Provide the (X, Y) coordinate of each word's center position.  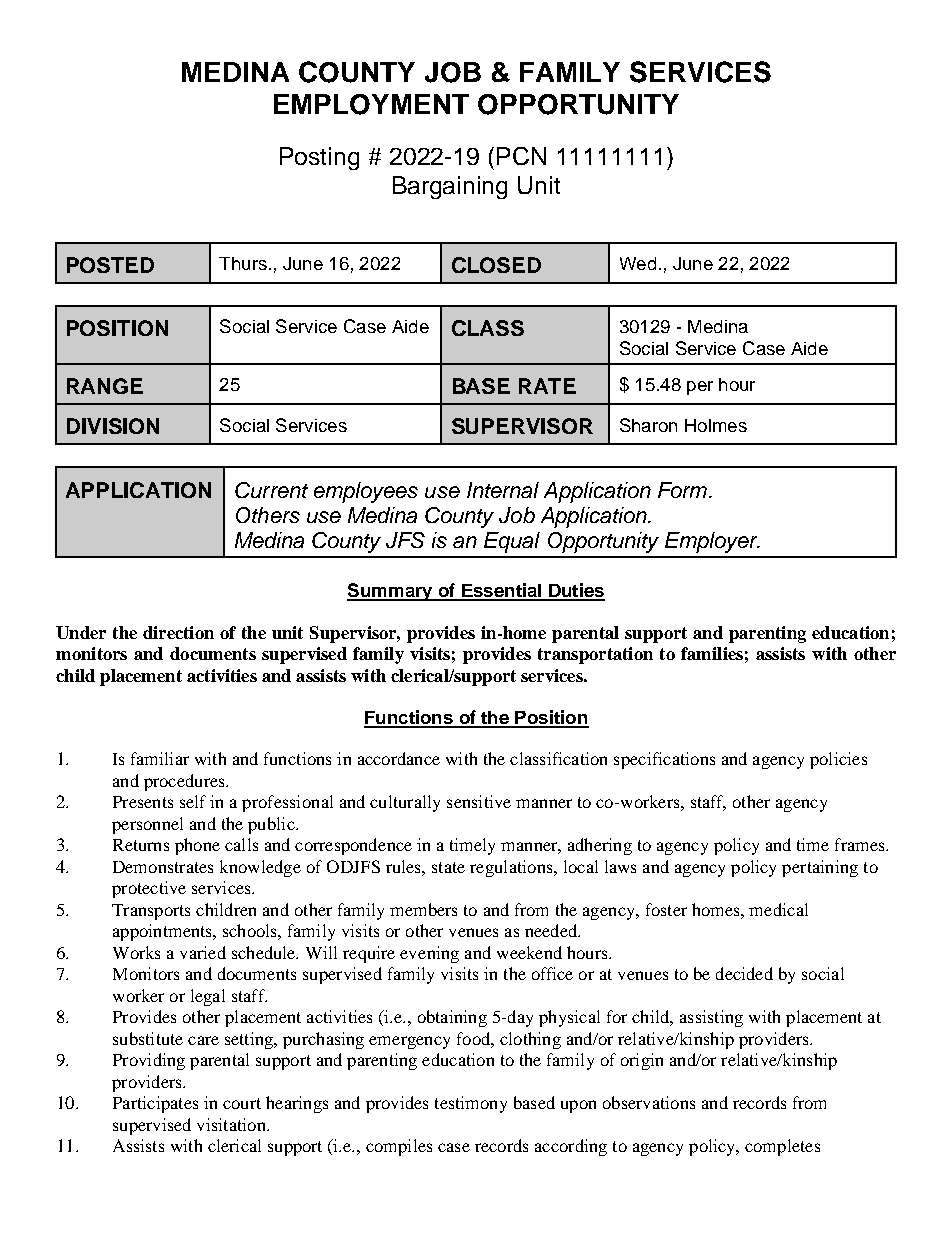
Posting (319, 158)
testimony (471, 1104)
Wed (638, 263)
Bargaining (450, 187)
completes (782, 1147)
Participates (155, 1104)
